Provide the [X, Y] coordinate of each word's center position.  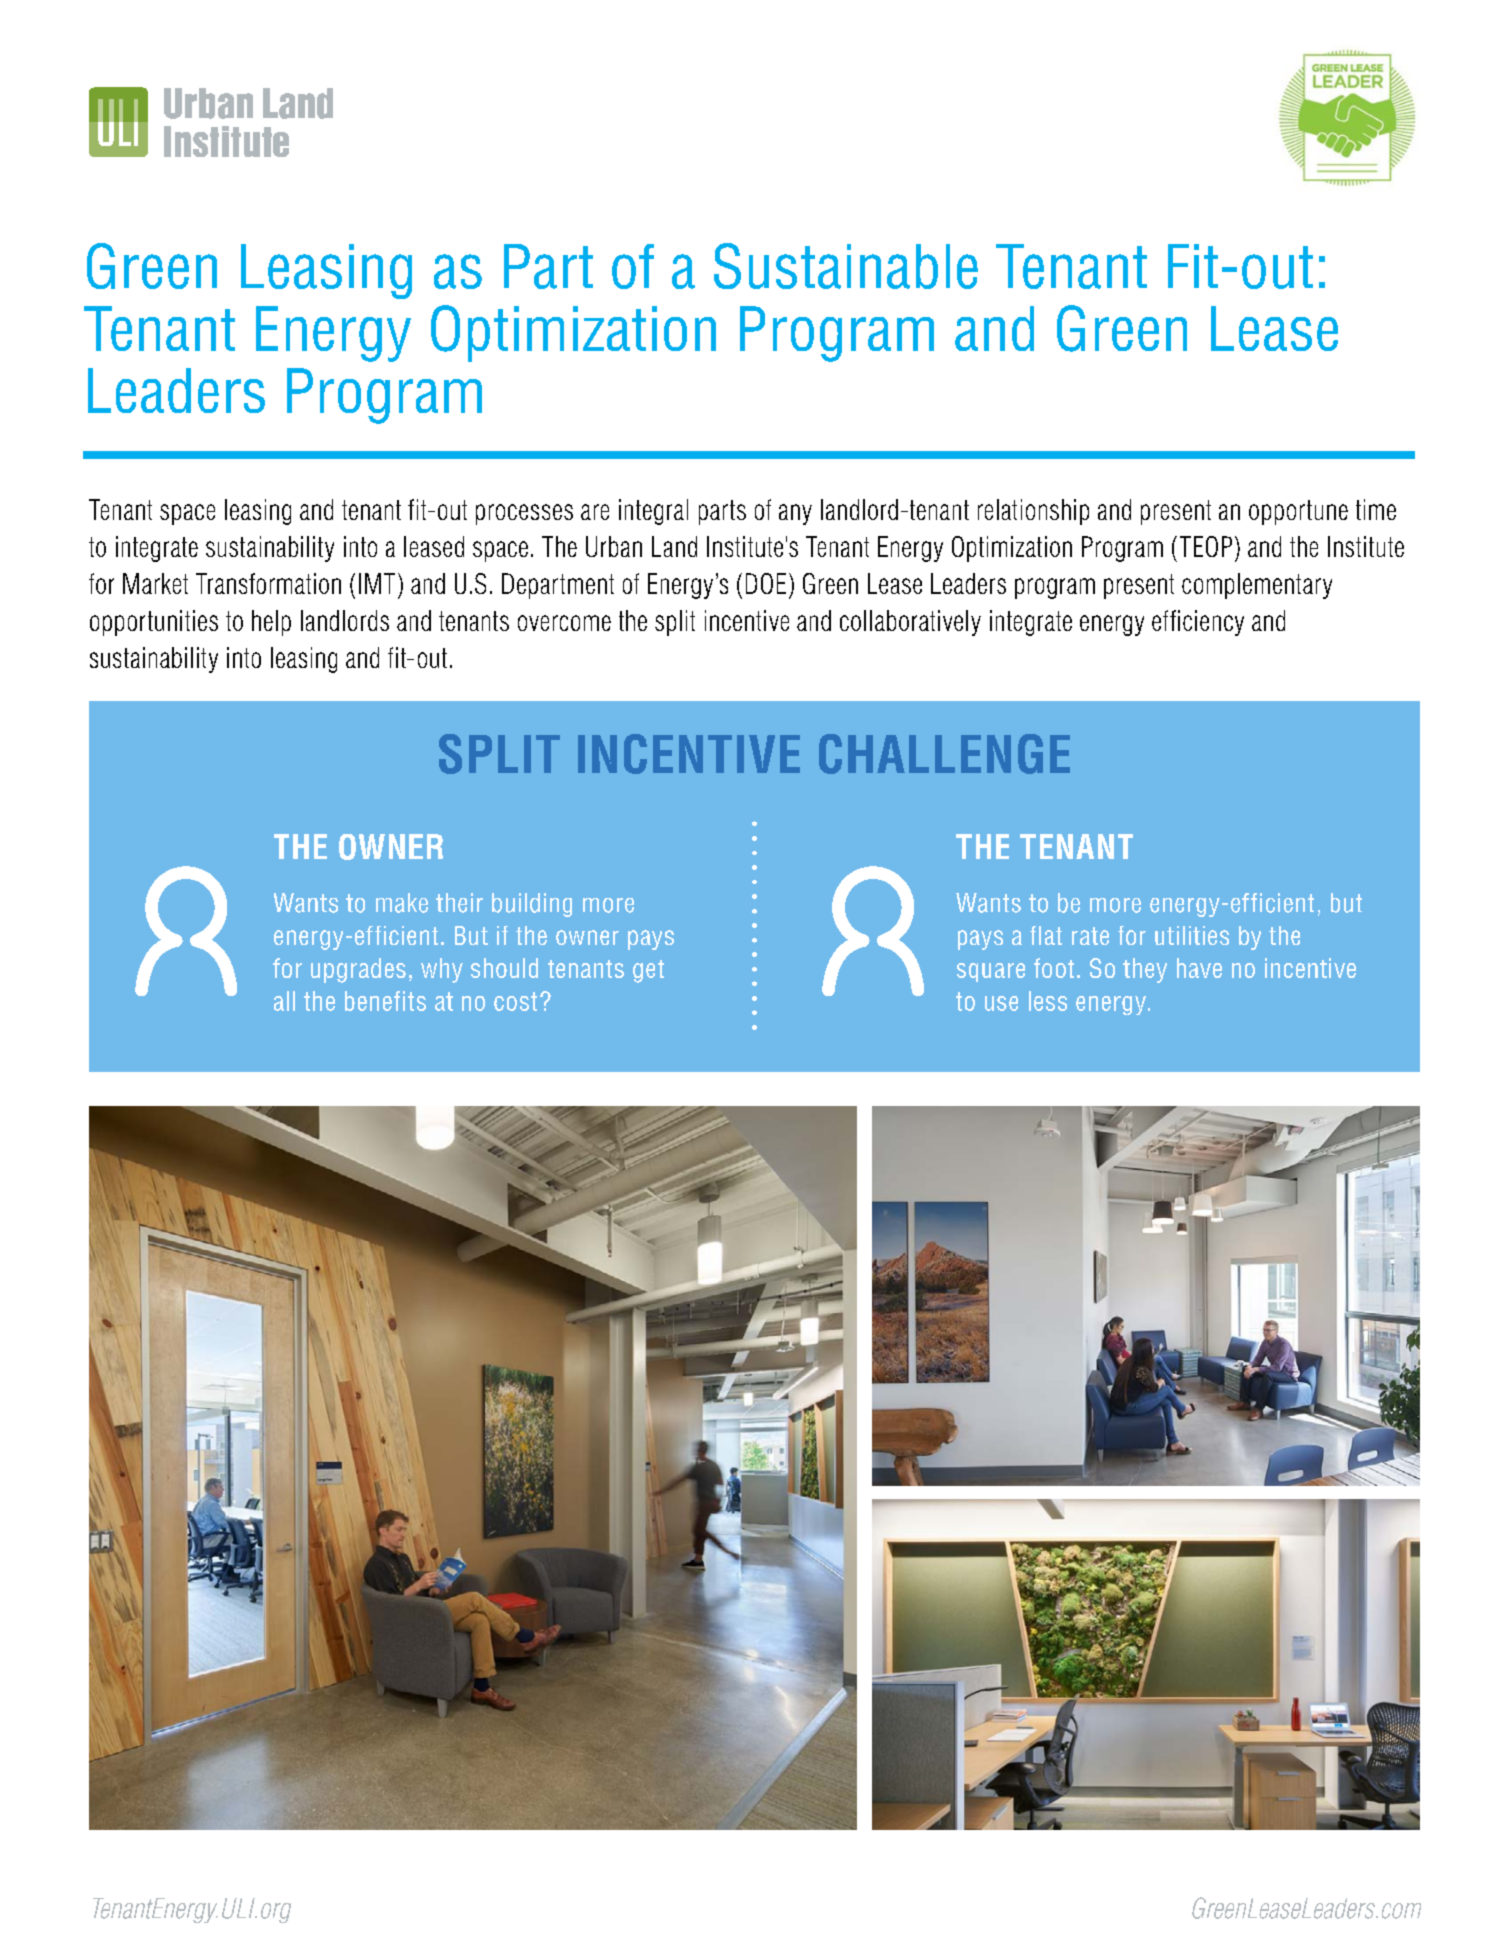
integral [653, 512]
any [795, 514]
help [271, 623]
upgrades [358, 970]
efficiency [1198, 623]
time [1376, 509]
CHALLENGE [944, 754]
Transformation [268, 583]
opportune [1298, 512]
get [648, 971]
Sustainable [846, 266]
